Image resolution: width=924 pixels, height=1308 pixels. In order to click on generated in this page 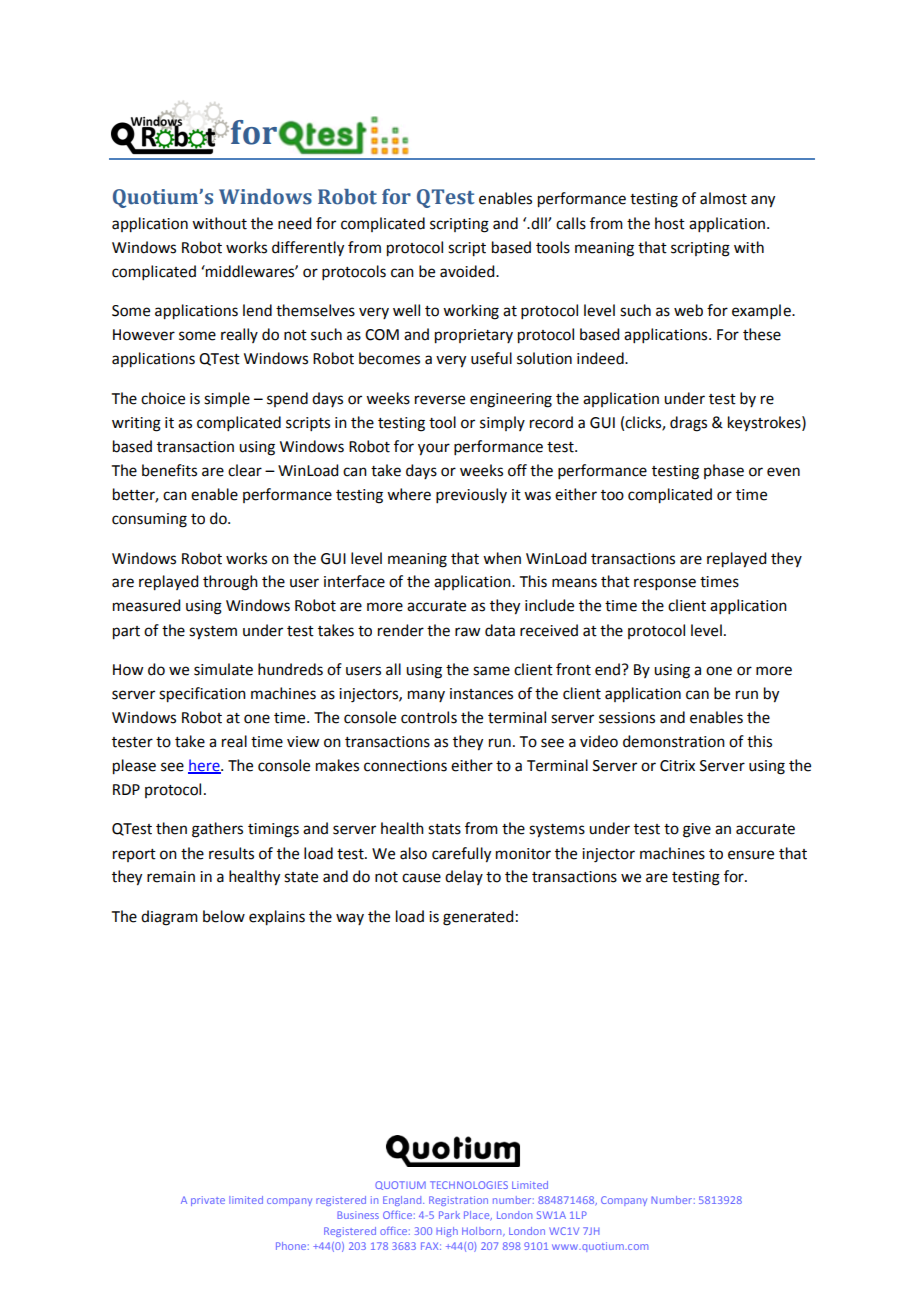, I will do `click(478, 918)`.
